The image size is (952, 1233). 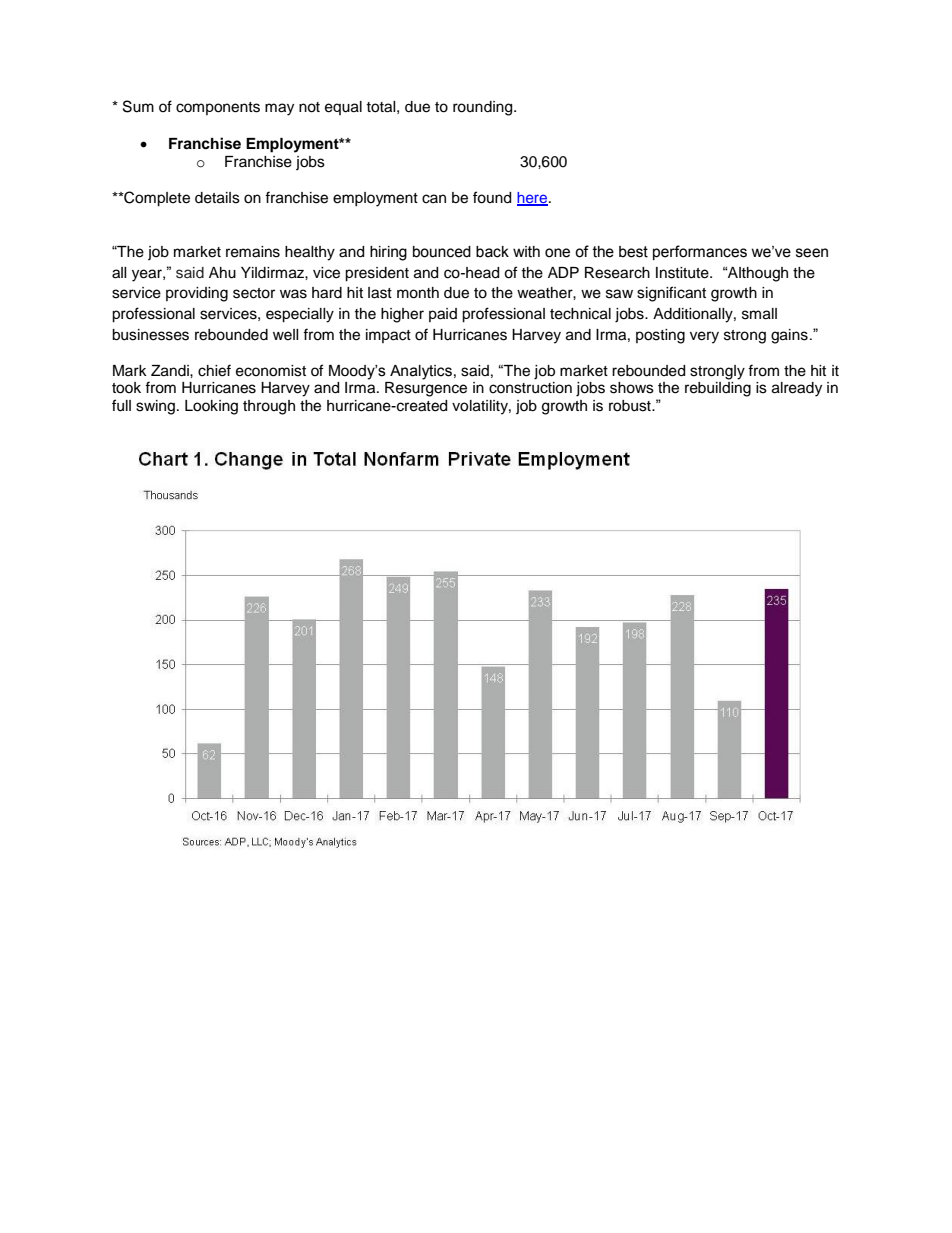 I want to click on details, so click(x=217, y=198).
